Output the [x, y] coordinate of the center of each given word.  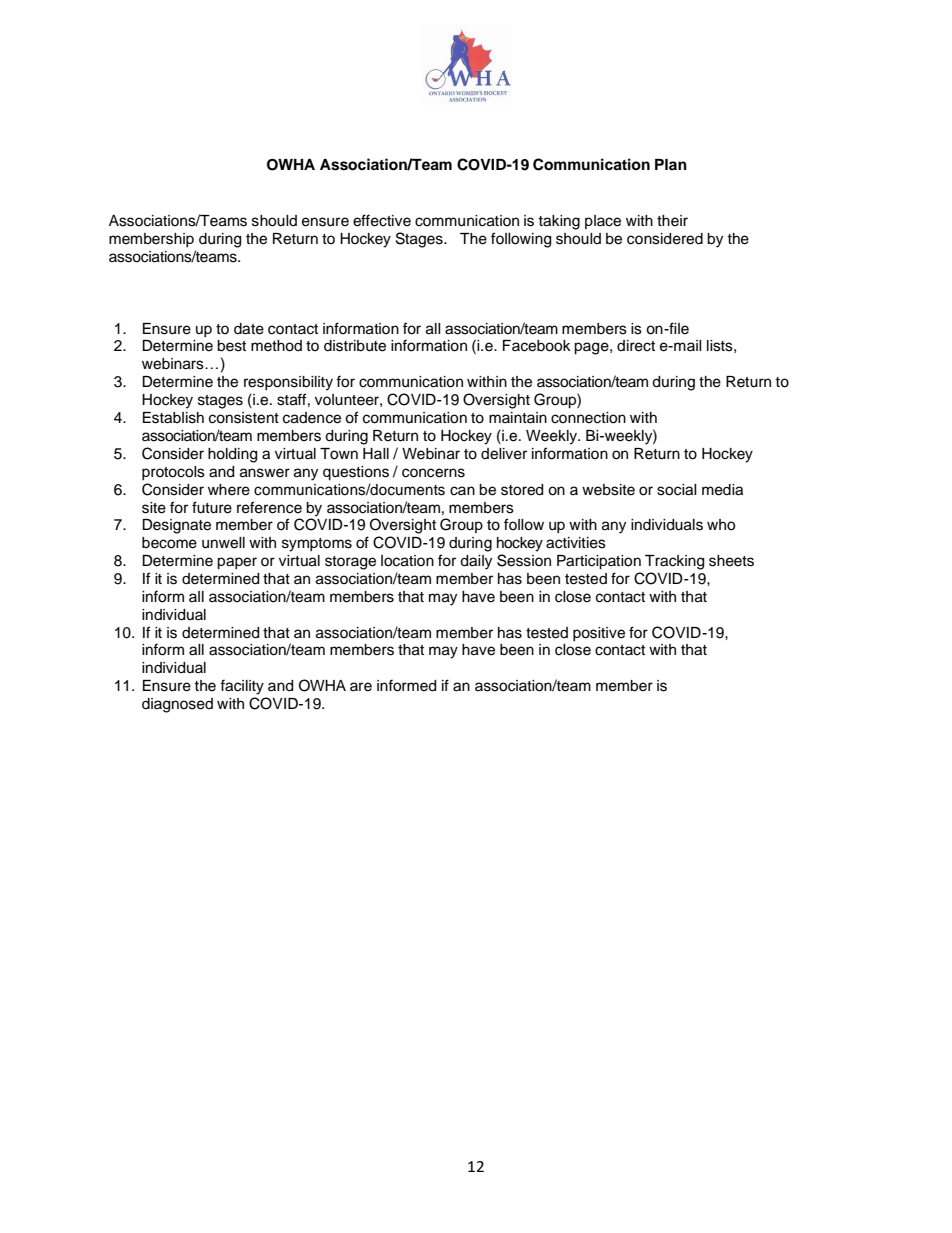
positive [599, 634]
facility [242, 687]
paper [237, 563]
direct [636, 346]
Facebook [537, 346]
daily [476, 562]
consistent [244, 418]
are [361, 687]
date [249, 329]
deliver [504, 454]
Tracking [674, 562]
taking [559, 222]
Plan [671, 164]
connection [588, 418]
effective [382, 220]
